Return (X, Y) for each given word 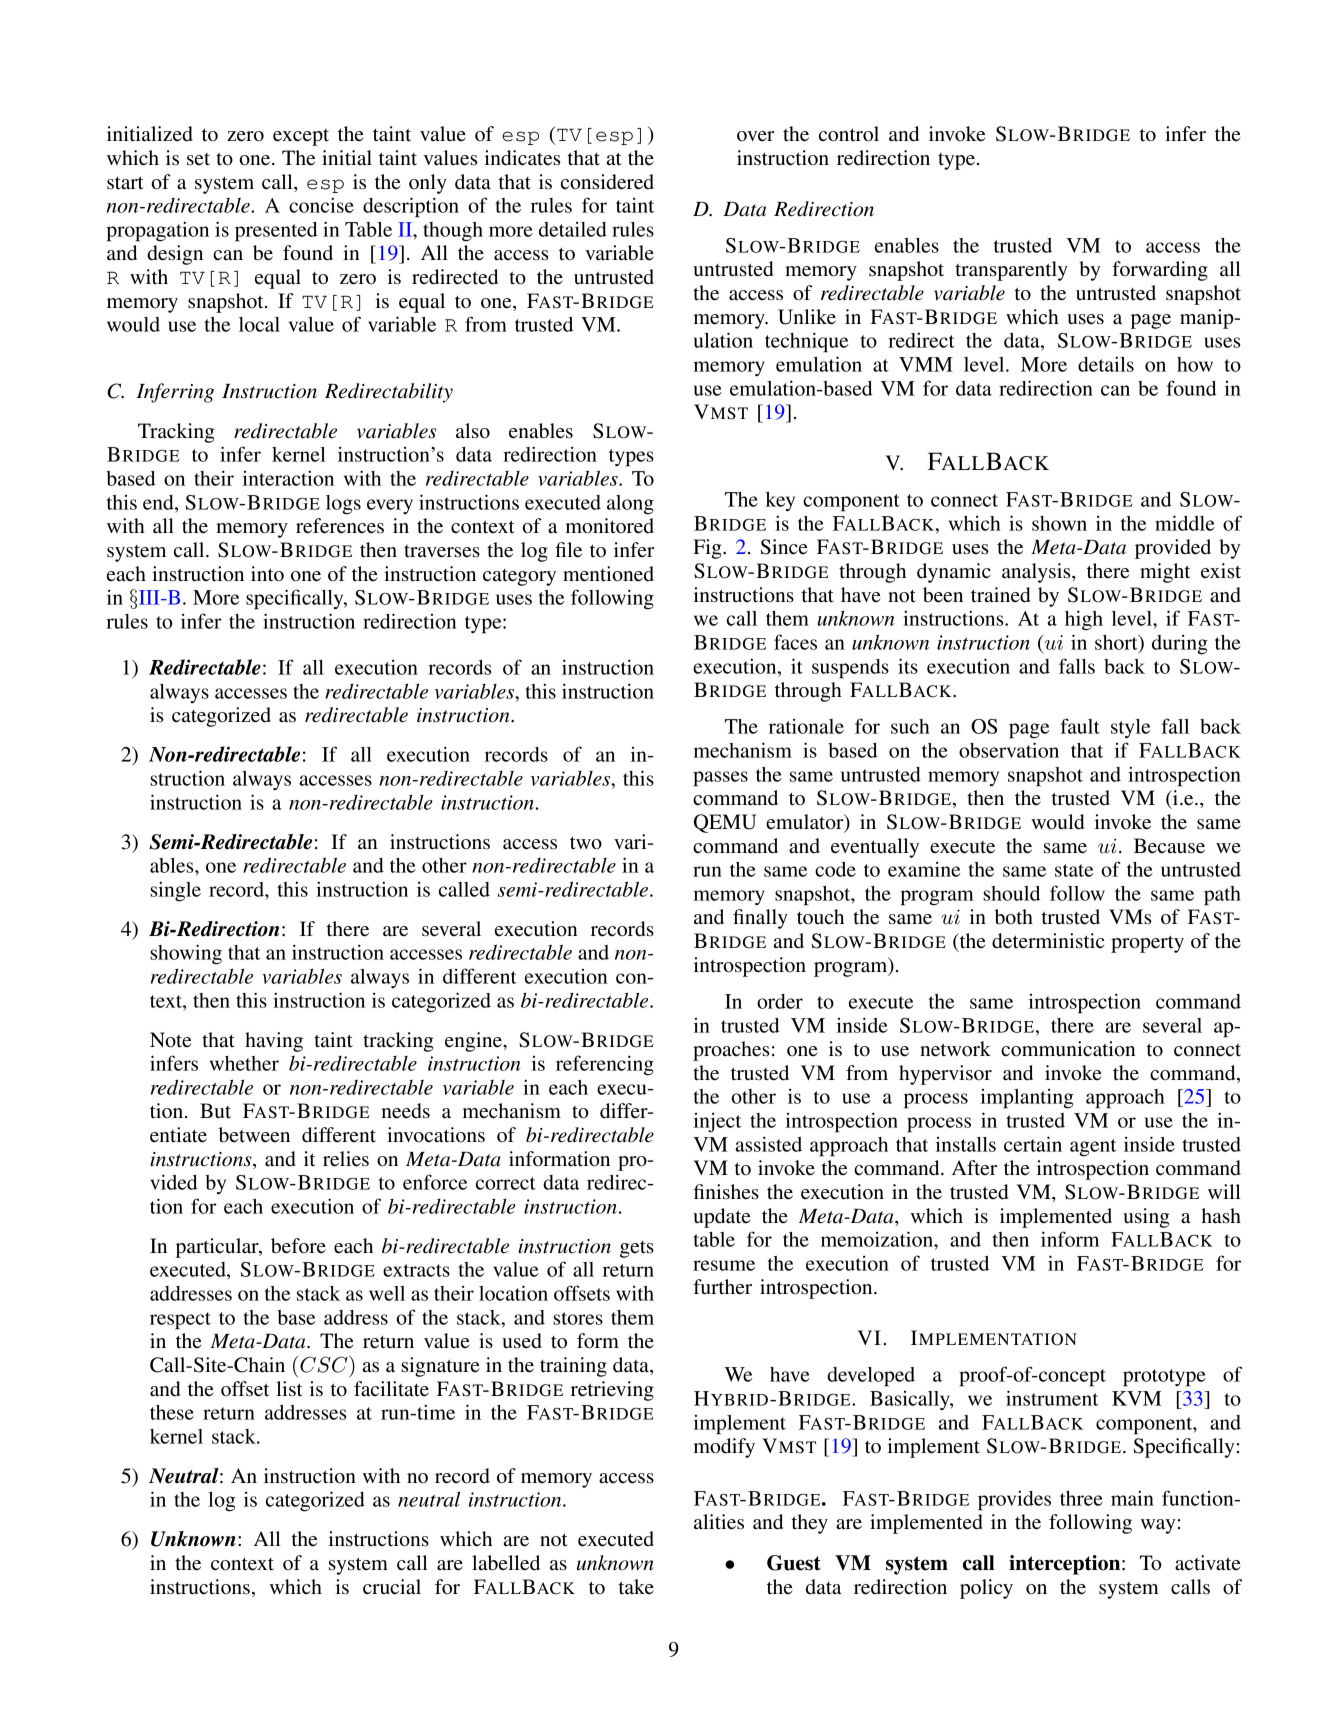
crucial (392, 1587)
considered (607, 182)
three (1081, 1498)
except (301, 137)
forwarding (1160, 271)
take (636, 1587)
